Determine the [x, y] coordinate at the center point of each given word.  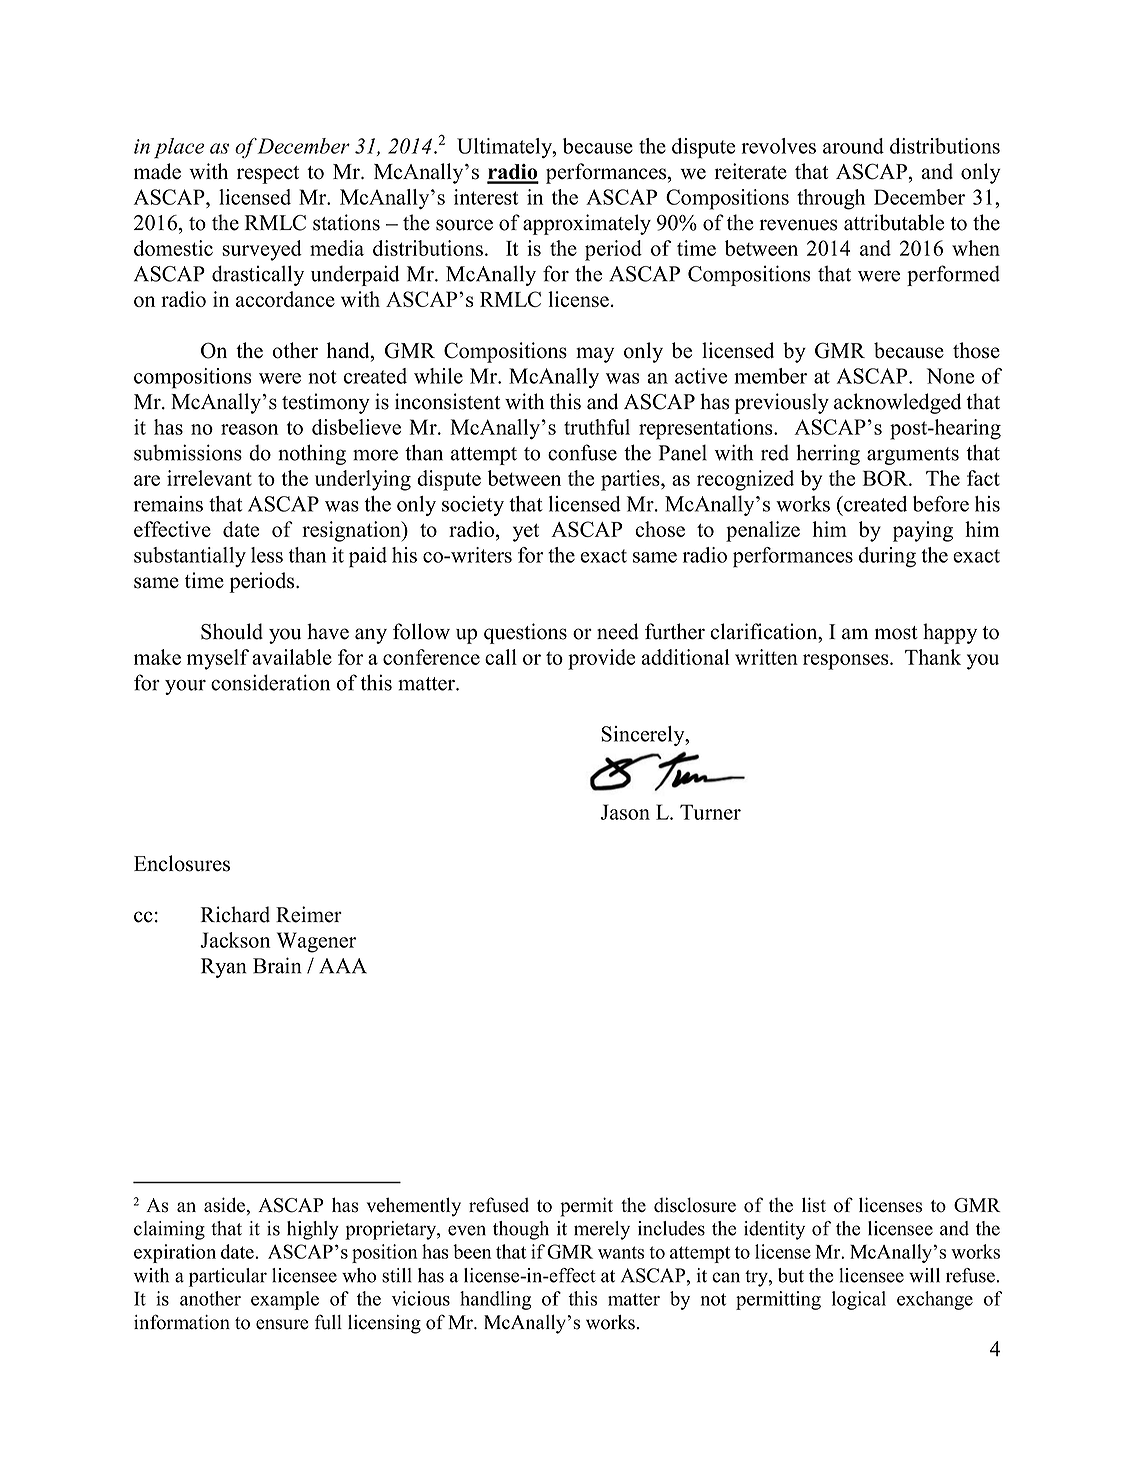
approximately [587, 224]
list [814, 1205]
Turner [710, 812]
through [831, 199]
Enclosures [182, 863]
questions [525, 633]
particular [228, 1277]
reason [249, 429]
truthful [597, 427]
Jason [625, 812]
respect [268, 175]
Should [232, 631]
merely [602, 1230]
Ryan [224, 968]
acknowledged [897, 403]
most [896, 633]
